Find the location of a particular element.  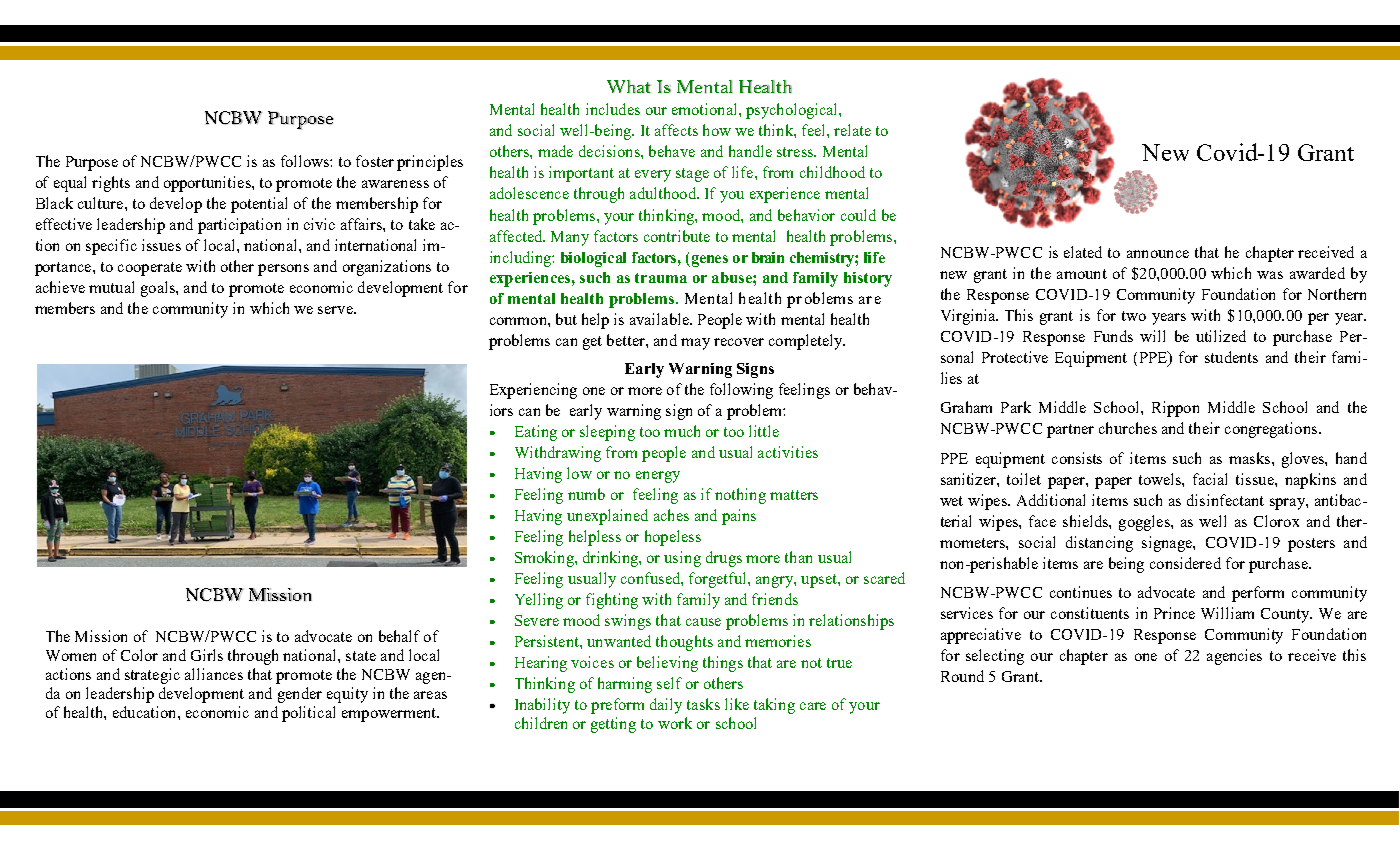

issues is located at coordinates (161, 245).
